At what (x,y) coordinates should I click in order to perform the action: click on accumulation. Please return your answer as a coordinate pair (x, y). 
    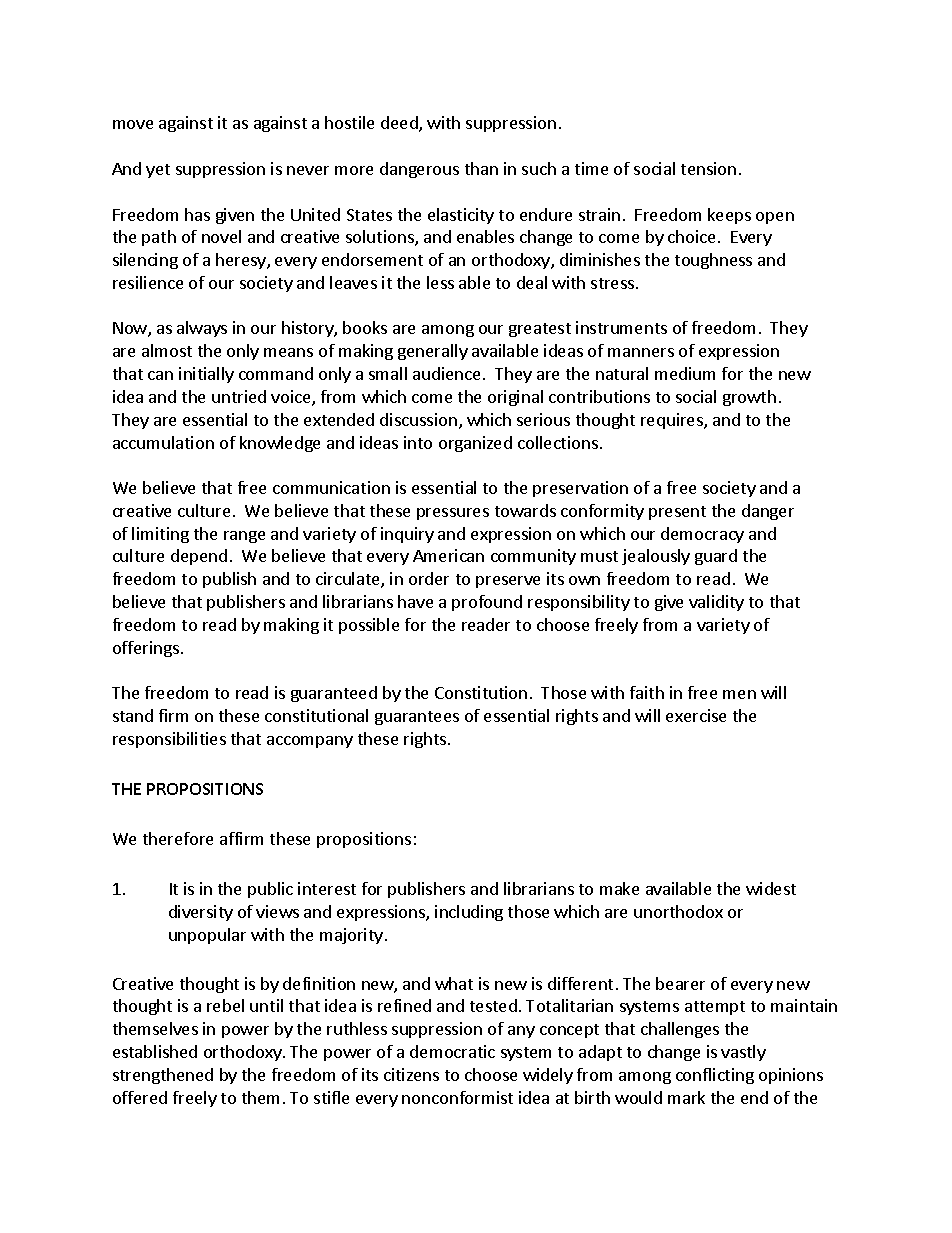
    Looking at the image, I should click on (163, 442).
